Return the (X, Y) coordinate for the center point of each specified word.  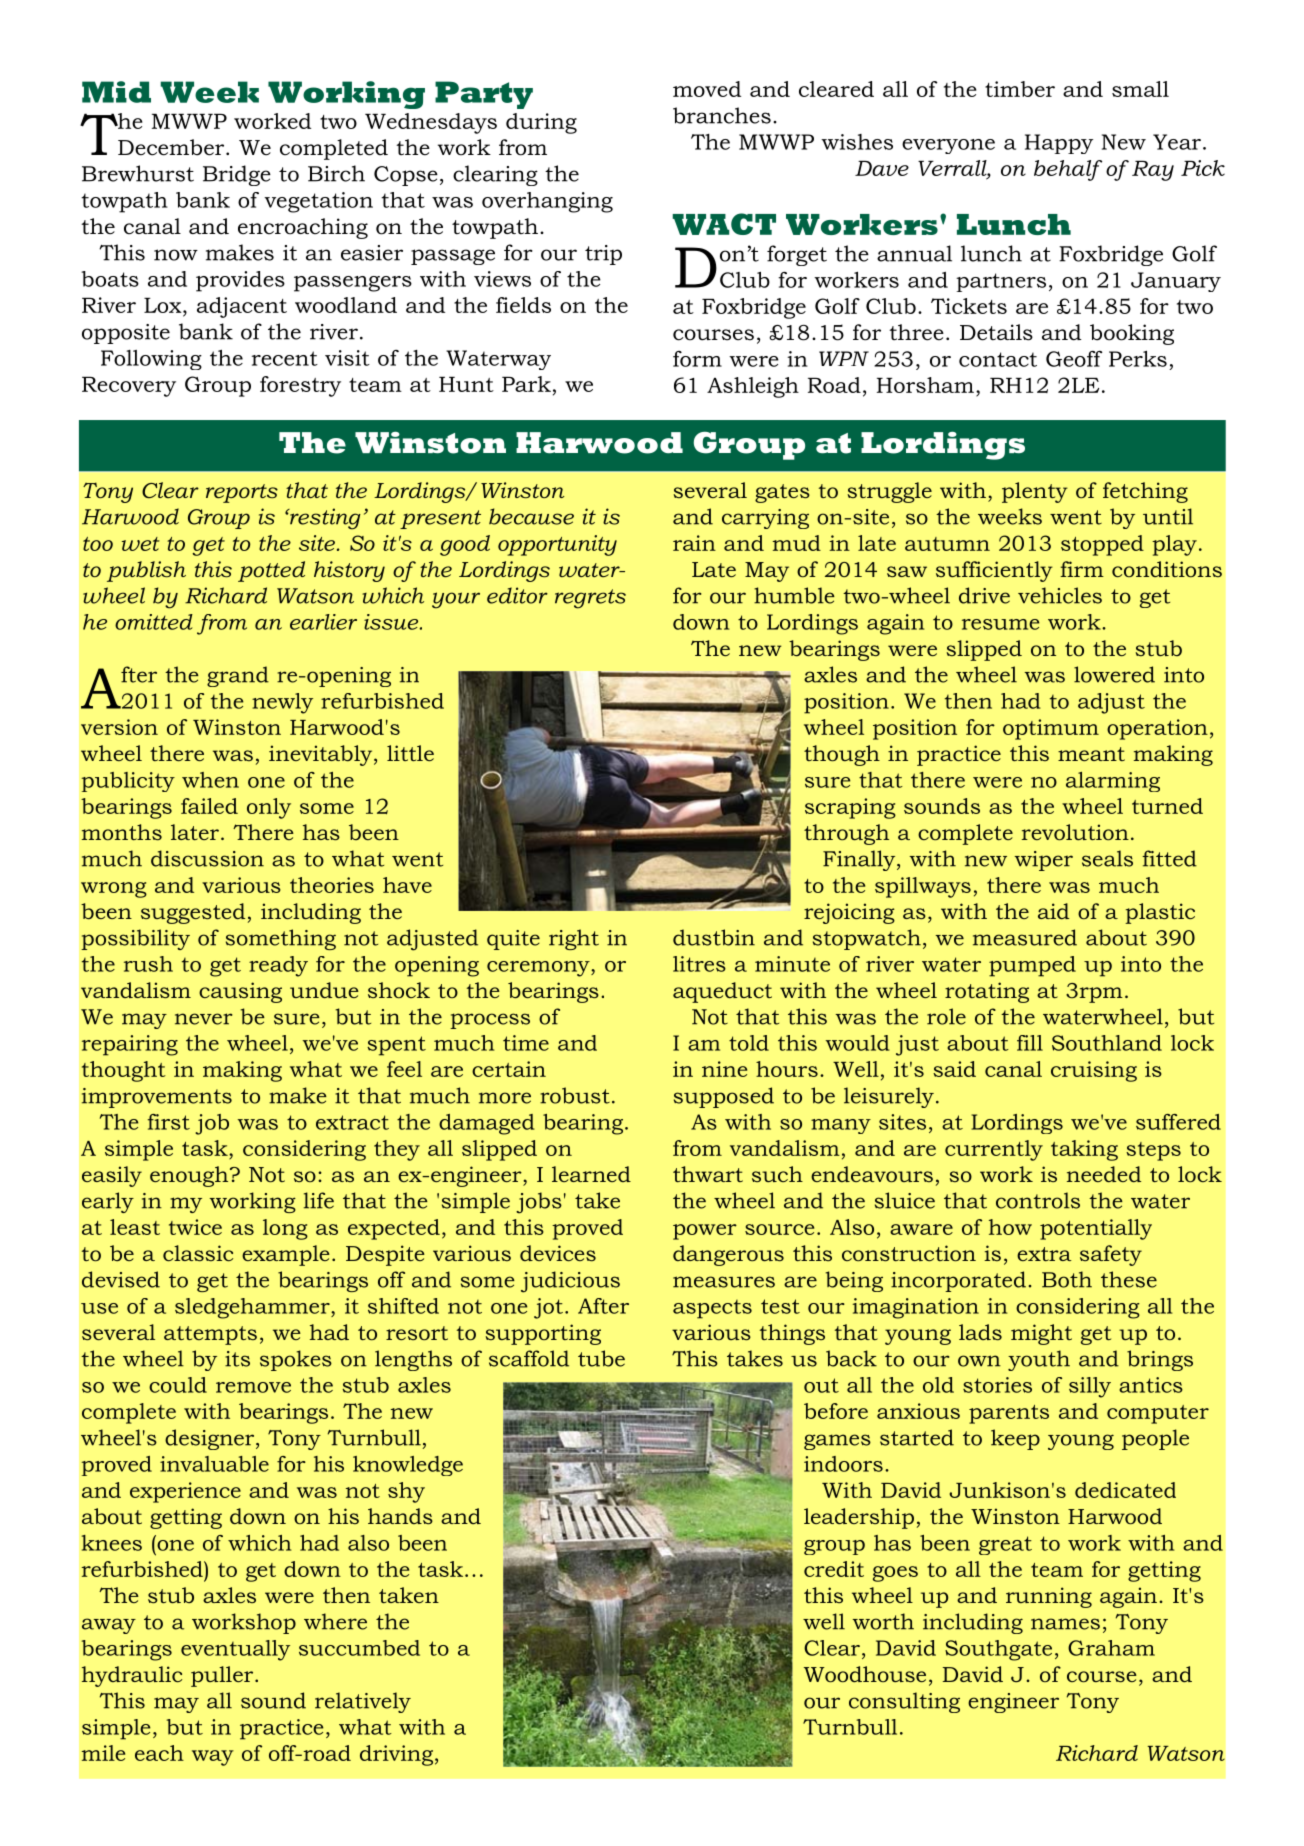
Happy (1059, 144)
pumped (1032, 966)
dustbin (714, 937)
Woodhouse (865, 1674)
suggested (193, 913)
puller (223, 1676)
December (172, 147)
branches (722, 115)
